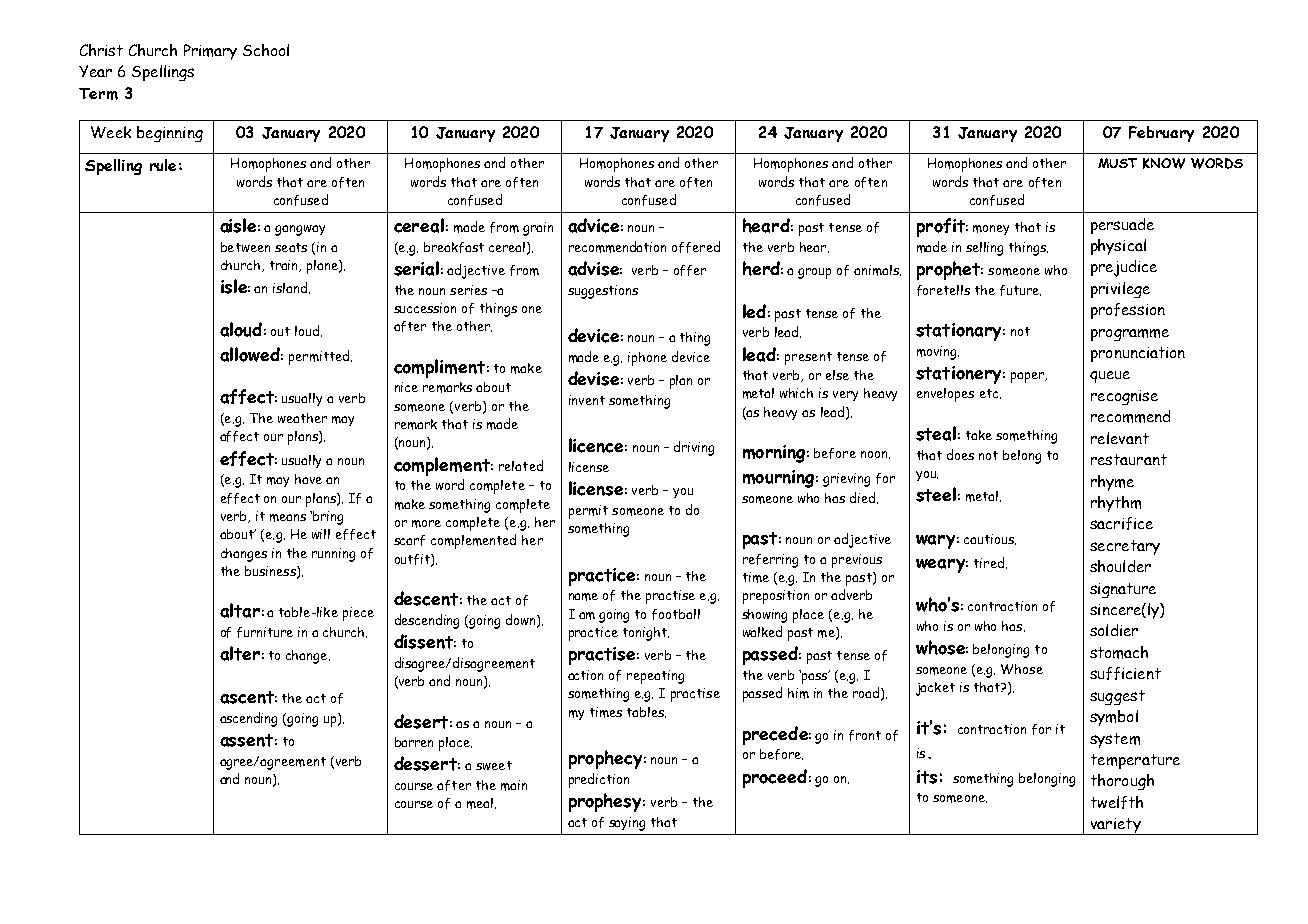  What do you see at coordinates (266, 50) in the screenshot?
I see `School` at bounding box center [266, 50].
